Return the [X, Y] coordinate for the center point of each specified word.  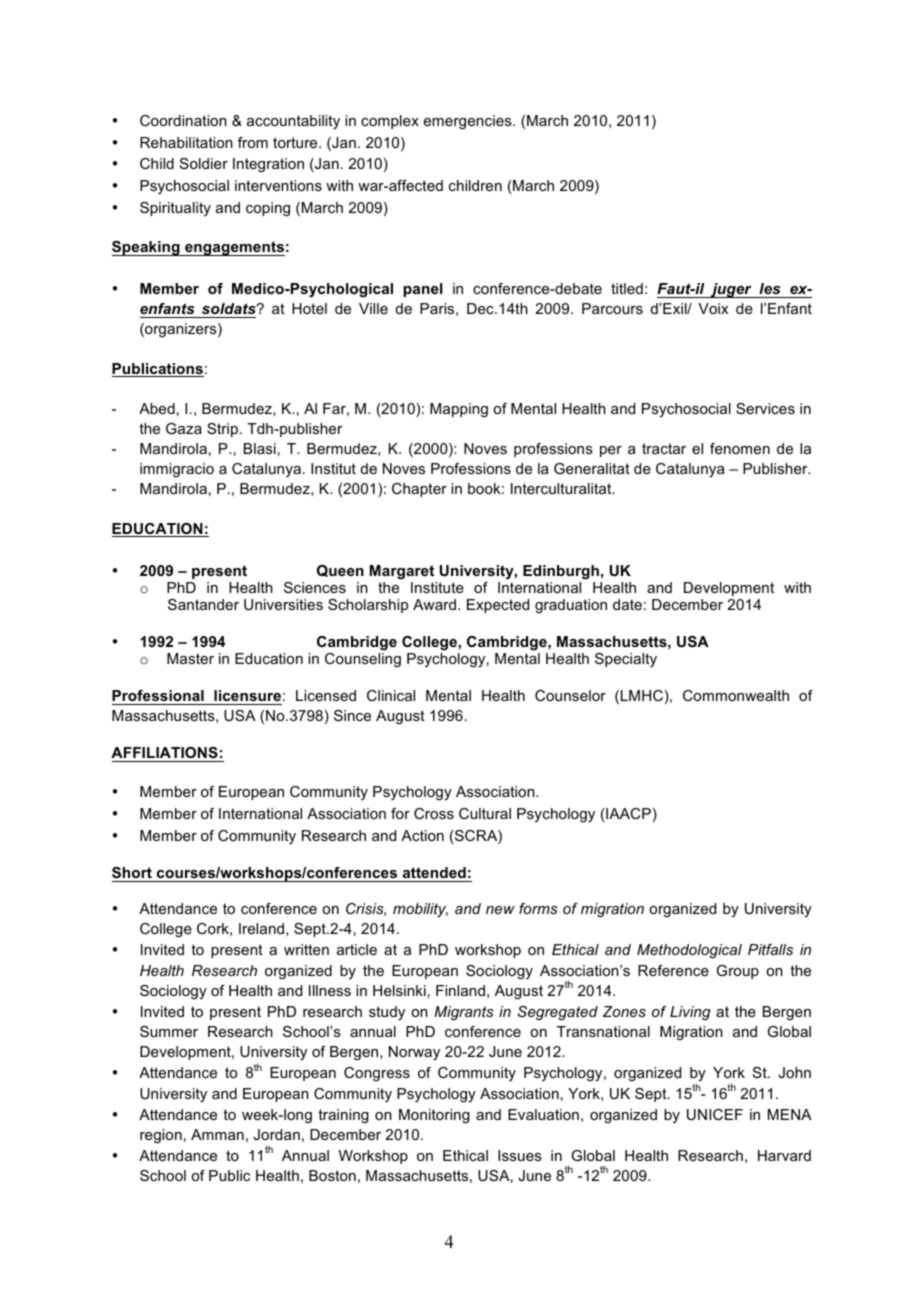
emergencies [469, 122]
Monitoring [434, 1116]
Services [765, 408]
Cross [434, 813]
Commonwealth [736, 695]
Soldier [204, 163]
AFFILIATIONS [165, 754]
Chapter [419, 490]
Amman [217, 1134]
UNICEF [715, 1114]
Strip [222, 430]
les [770, 288]
